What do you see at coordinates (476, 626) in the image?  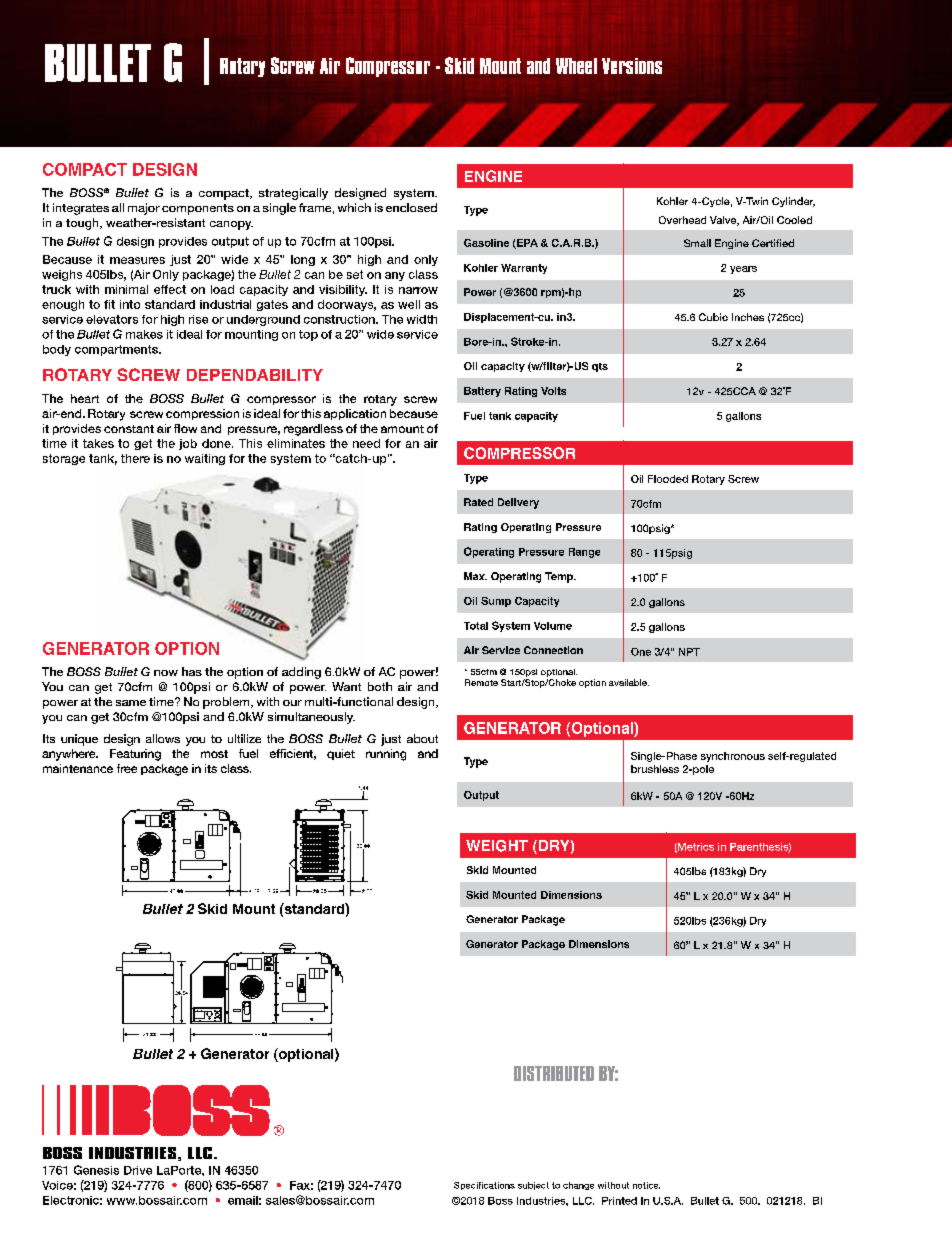 I see `Total` at bounding box center [476, 626].
